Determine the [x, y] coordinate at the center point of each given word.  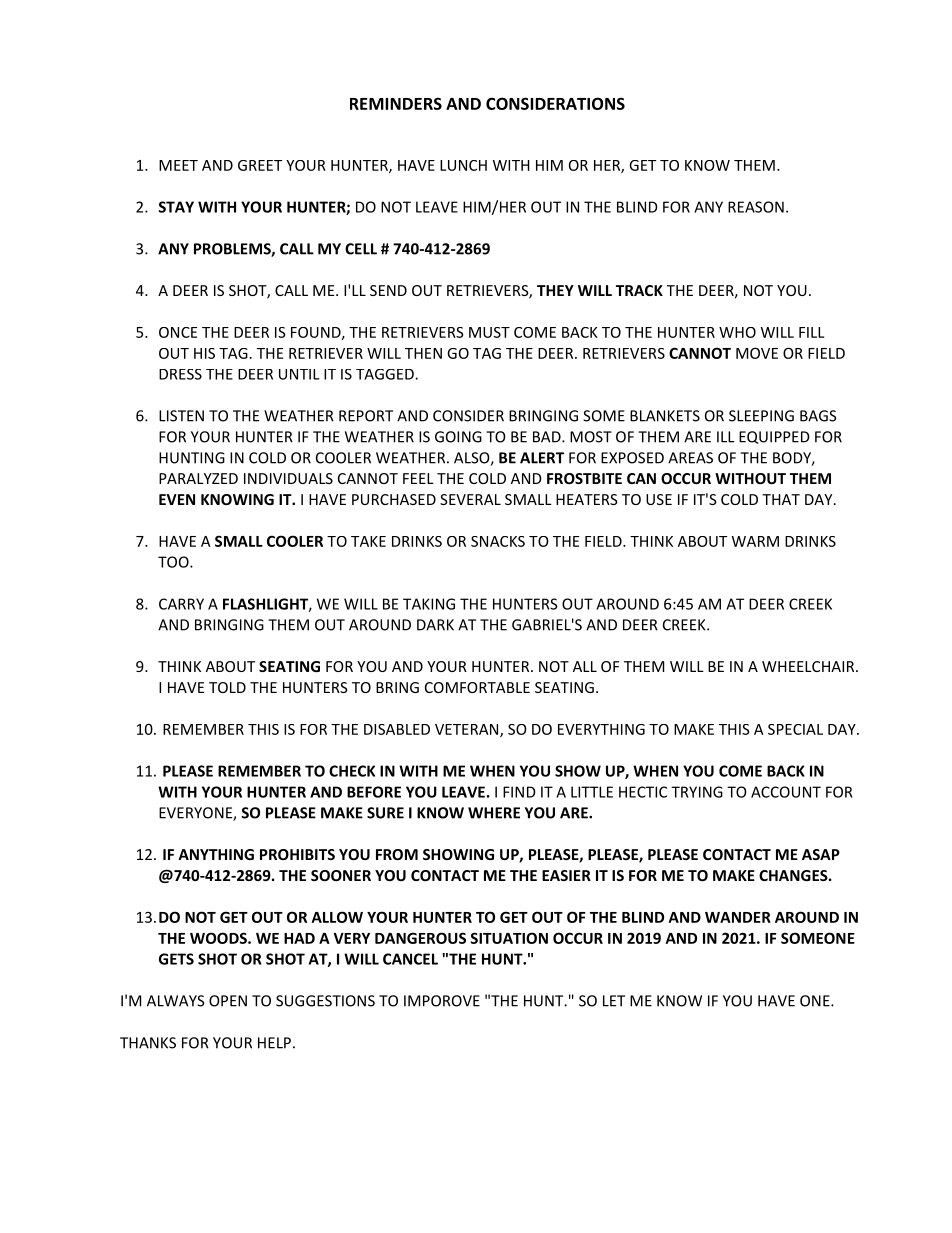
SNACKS [498, 541]
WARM [755, 541]
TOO [174, 562]
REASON [756, 207]
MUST [489, 332]
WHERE [494, 813]
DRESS [180, 374]
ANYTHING [216, 854]
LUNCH [463, 165]
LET [614, 1001]
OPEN [228, 1001]
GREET [260, 165]
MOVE [757, 353]
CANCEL [410, 959]
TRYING [697, 792]
